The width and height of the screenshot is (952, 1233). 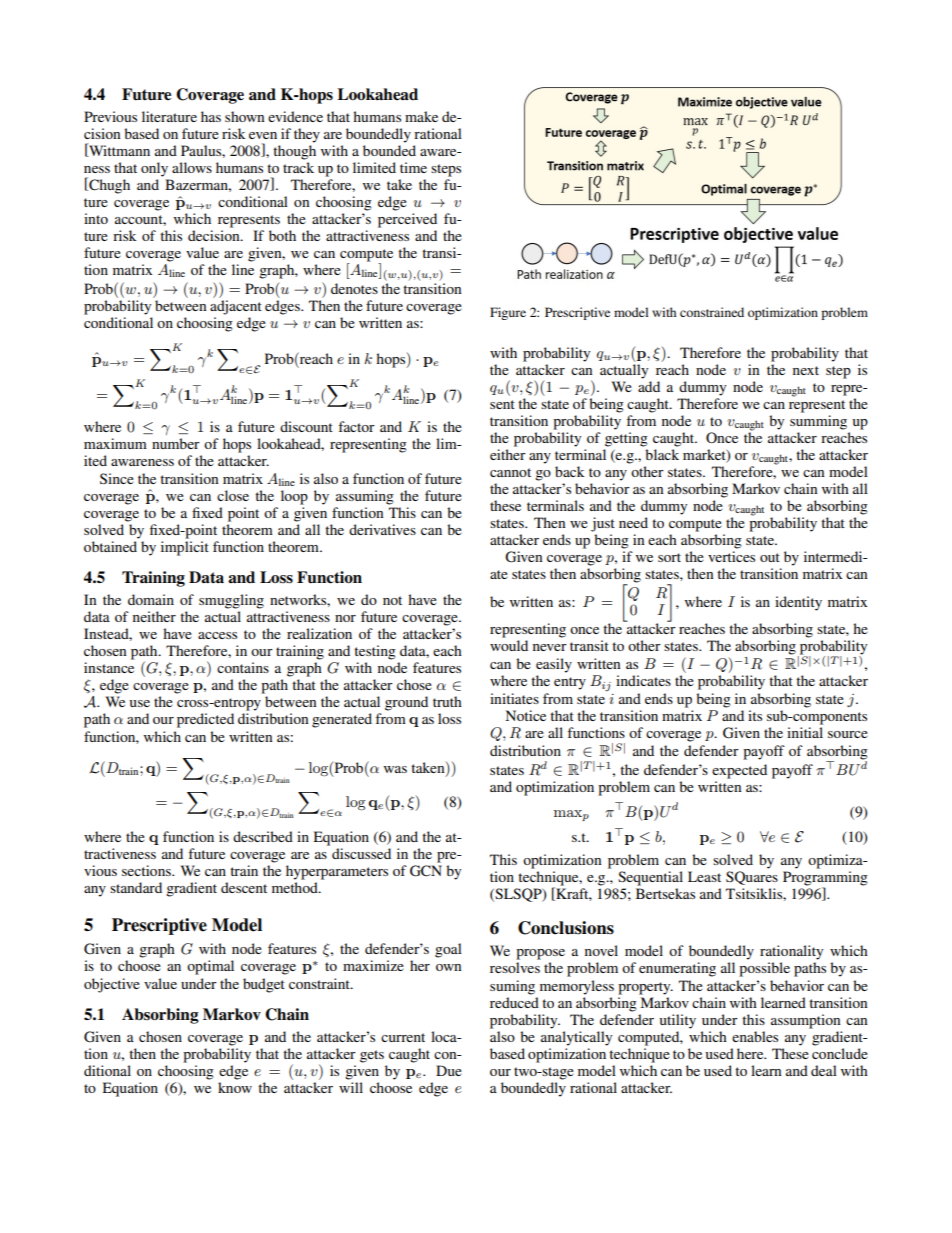 I want to click on would, so click(x=509, y=645).
